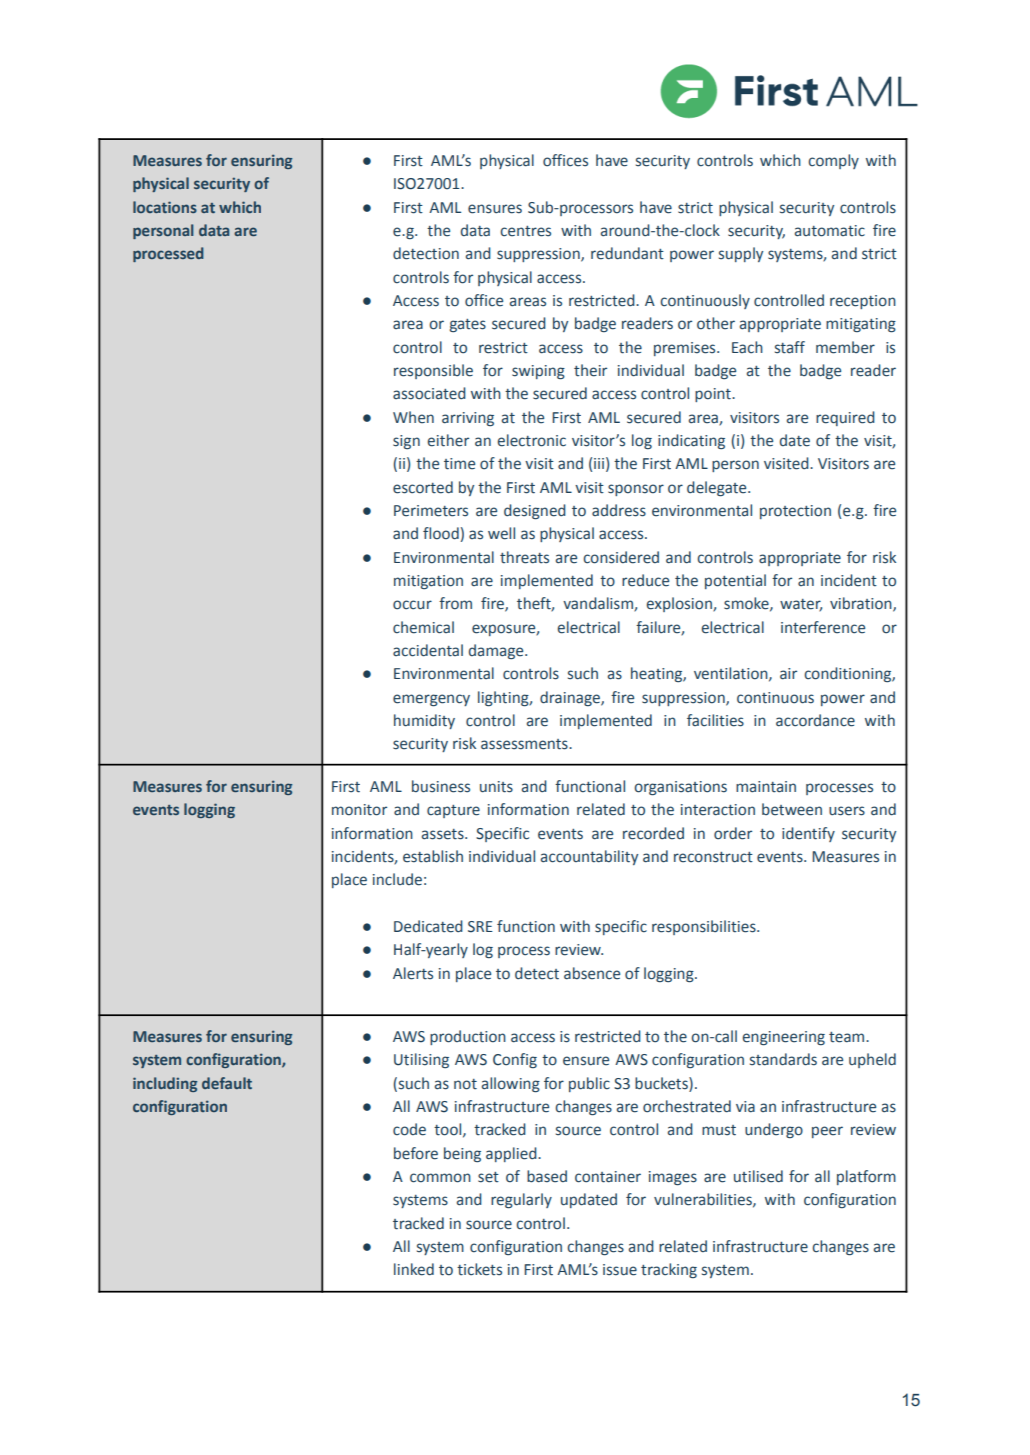  What do you see at coordinates (833, 161) in the document?
I see `comply` at bounding box center [833, 161].
